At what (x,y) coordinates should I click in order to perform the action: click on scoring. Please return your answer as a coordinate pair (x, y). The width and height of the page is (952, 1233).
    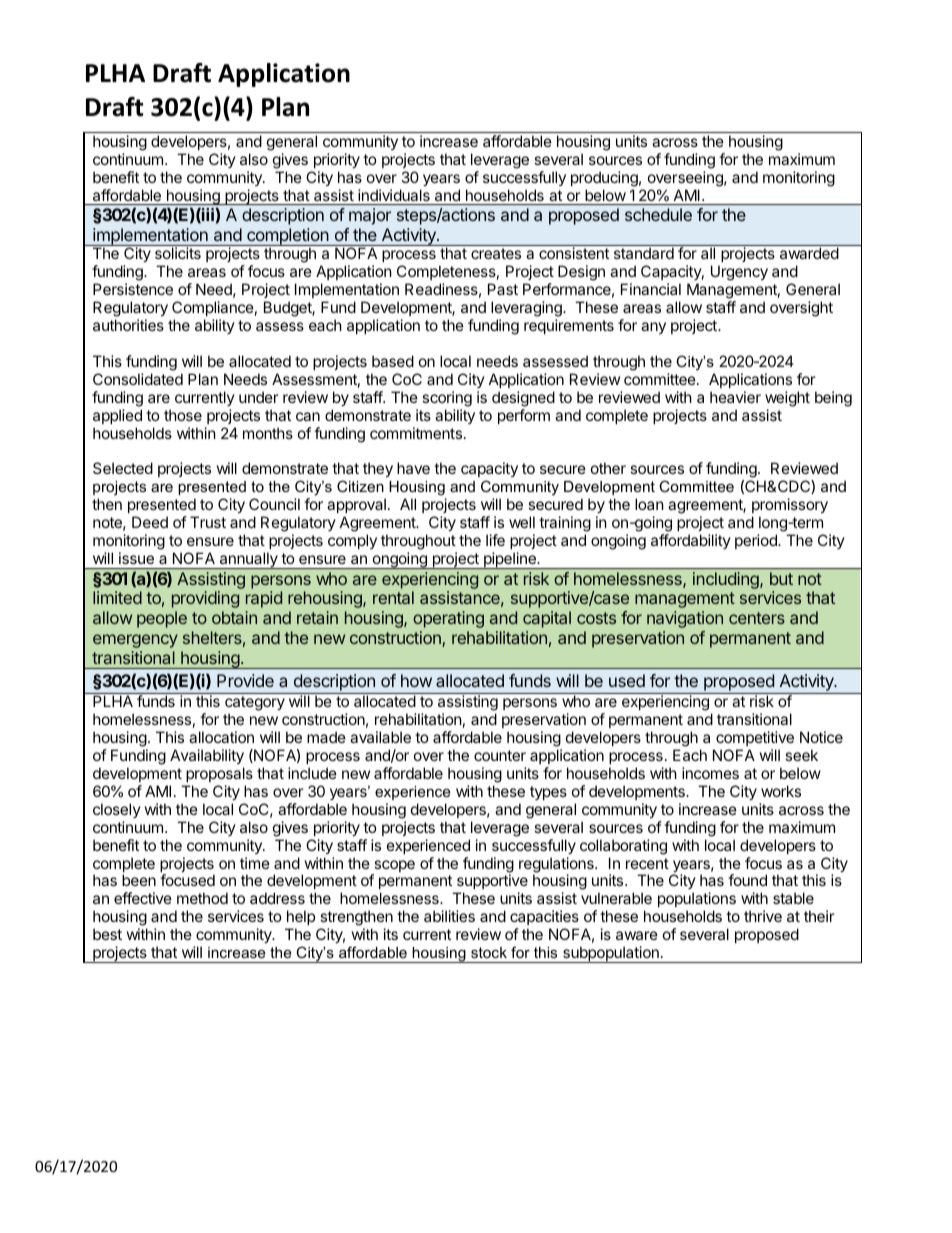
    Looking at the image, I should click on (447, 399).
